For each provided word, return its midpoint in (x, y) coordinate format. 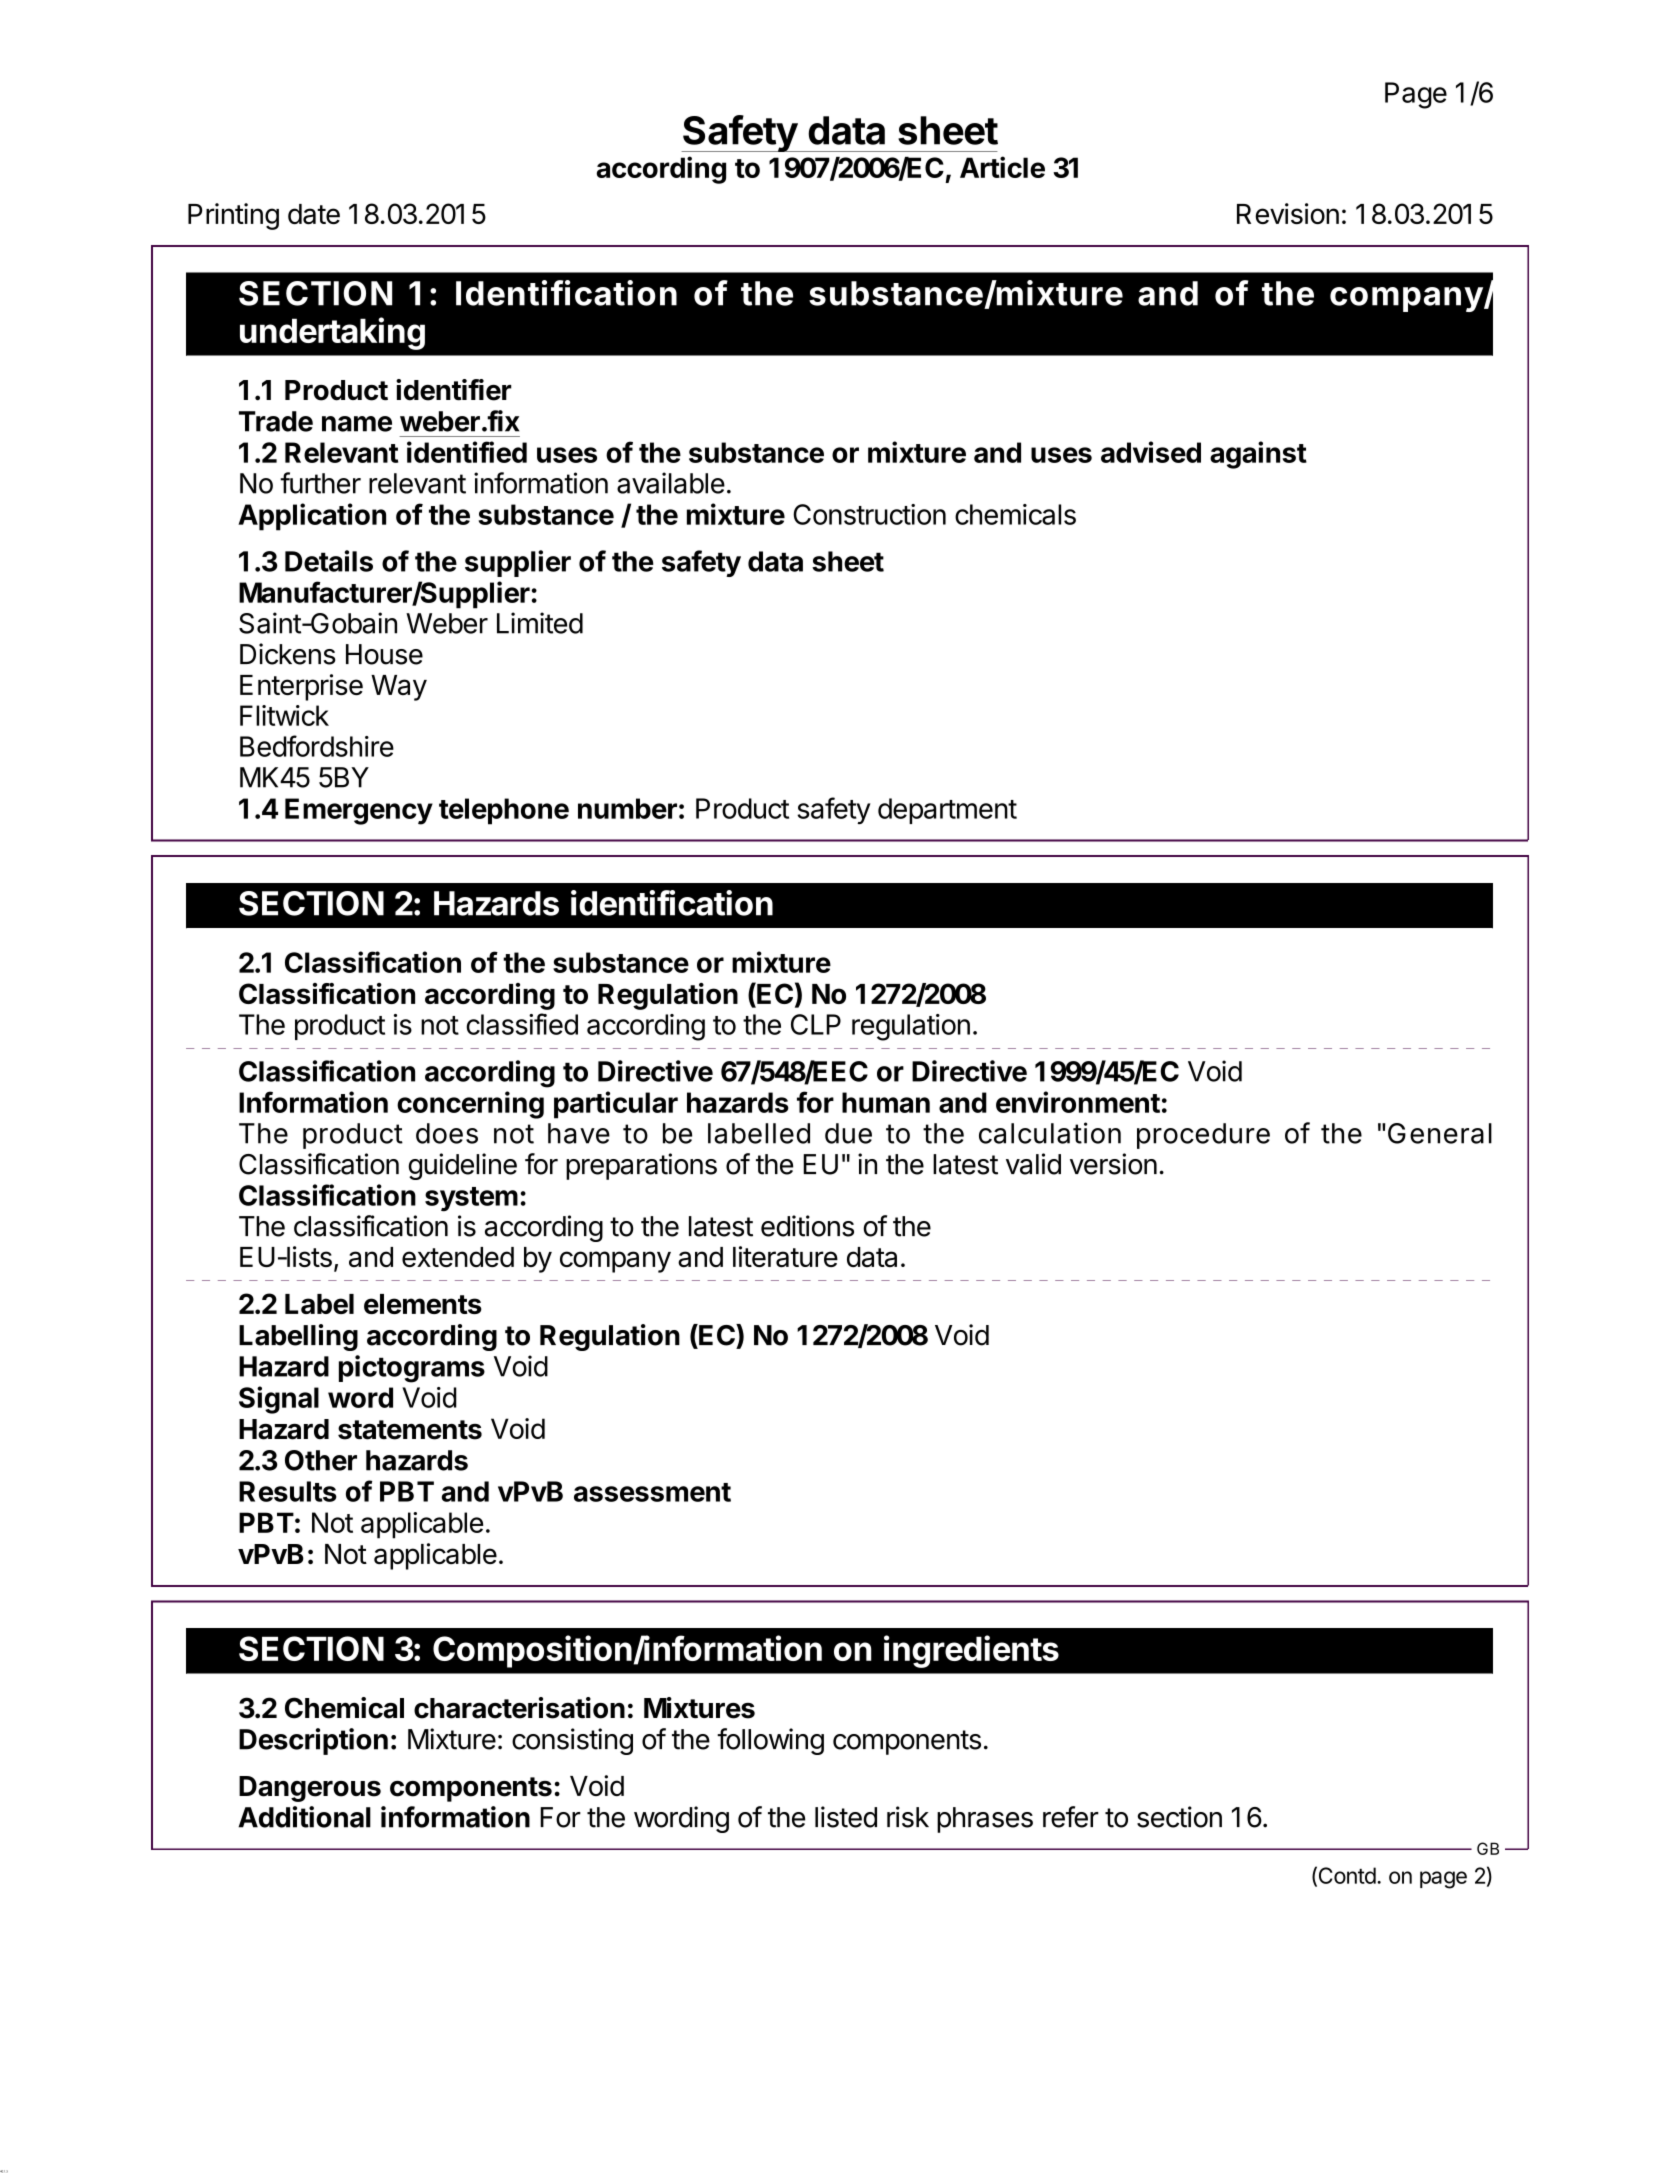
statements (410, 1430)
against (1258, 455)
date (314, 214)
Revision (1288, 213)
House (384, 654)
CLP (816, 1024)
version (1113, 1164)
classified (522, 1024)
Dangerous (310, 1789)
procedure (1203, 1136)
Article (1002, 167)
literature (785, 1257)
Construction (869, 514)
